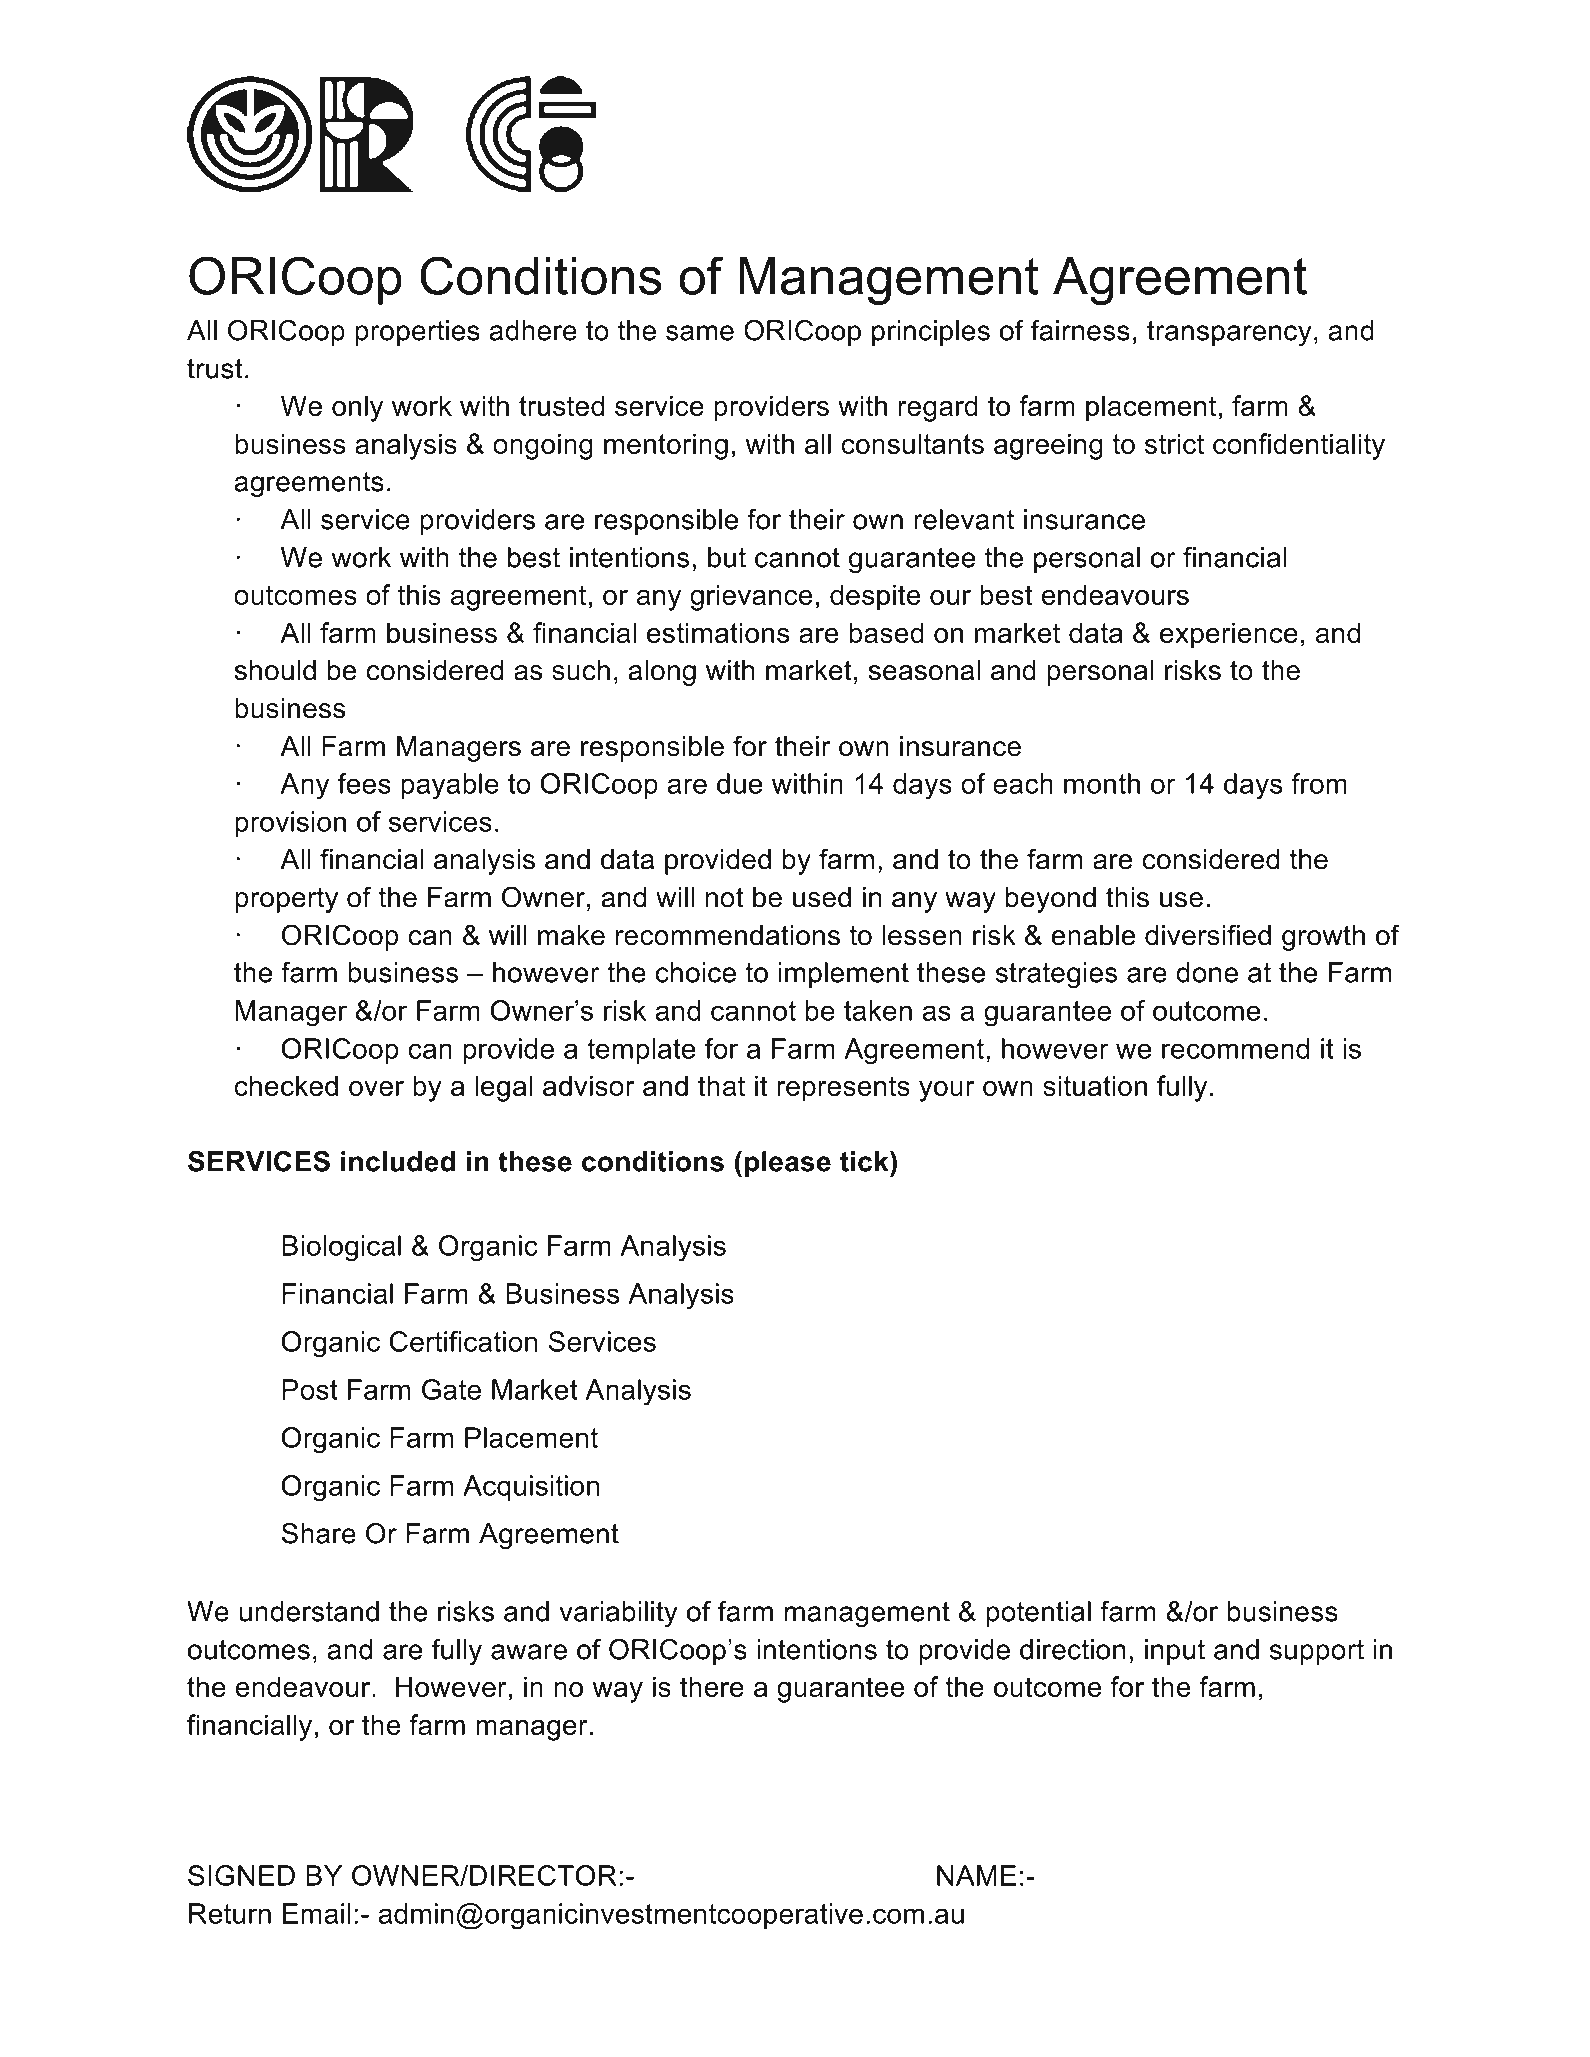  What do you see at coordinates (844, 975) in the image?
I see `implement` at bounding box center [844, 975].
